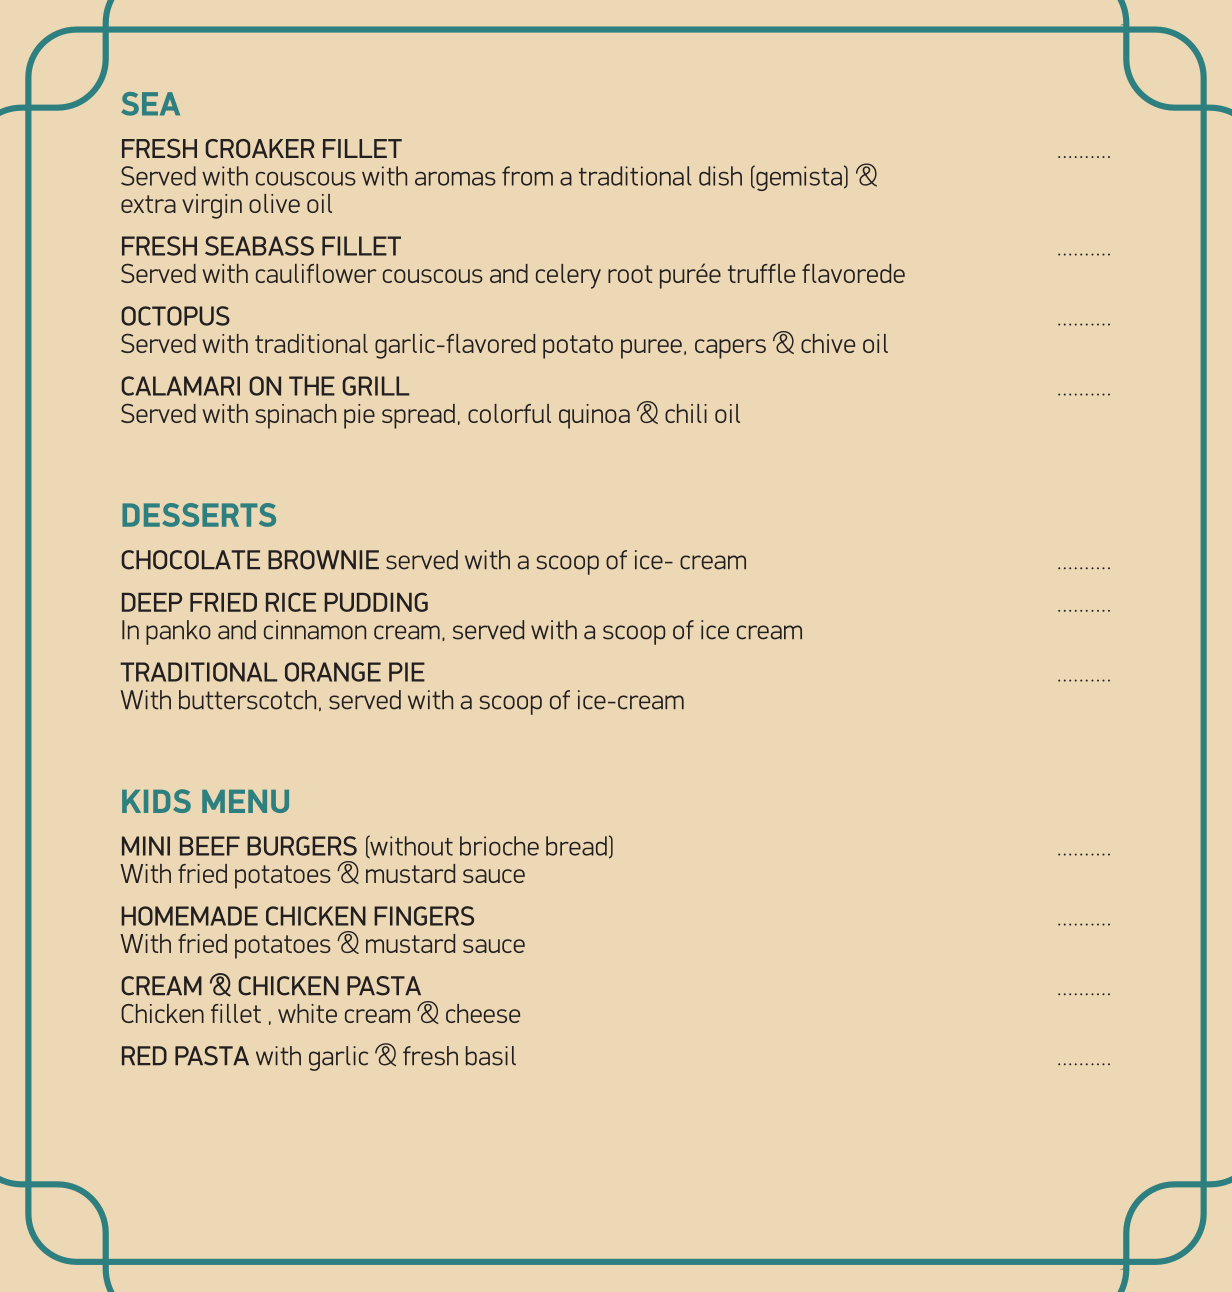 The height and width of the page is (1292, 1232). I want to click on virgin, so click(212, 206).
